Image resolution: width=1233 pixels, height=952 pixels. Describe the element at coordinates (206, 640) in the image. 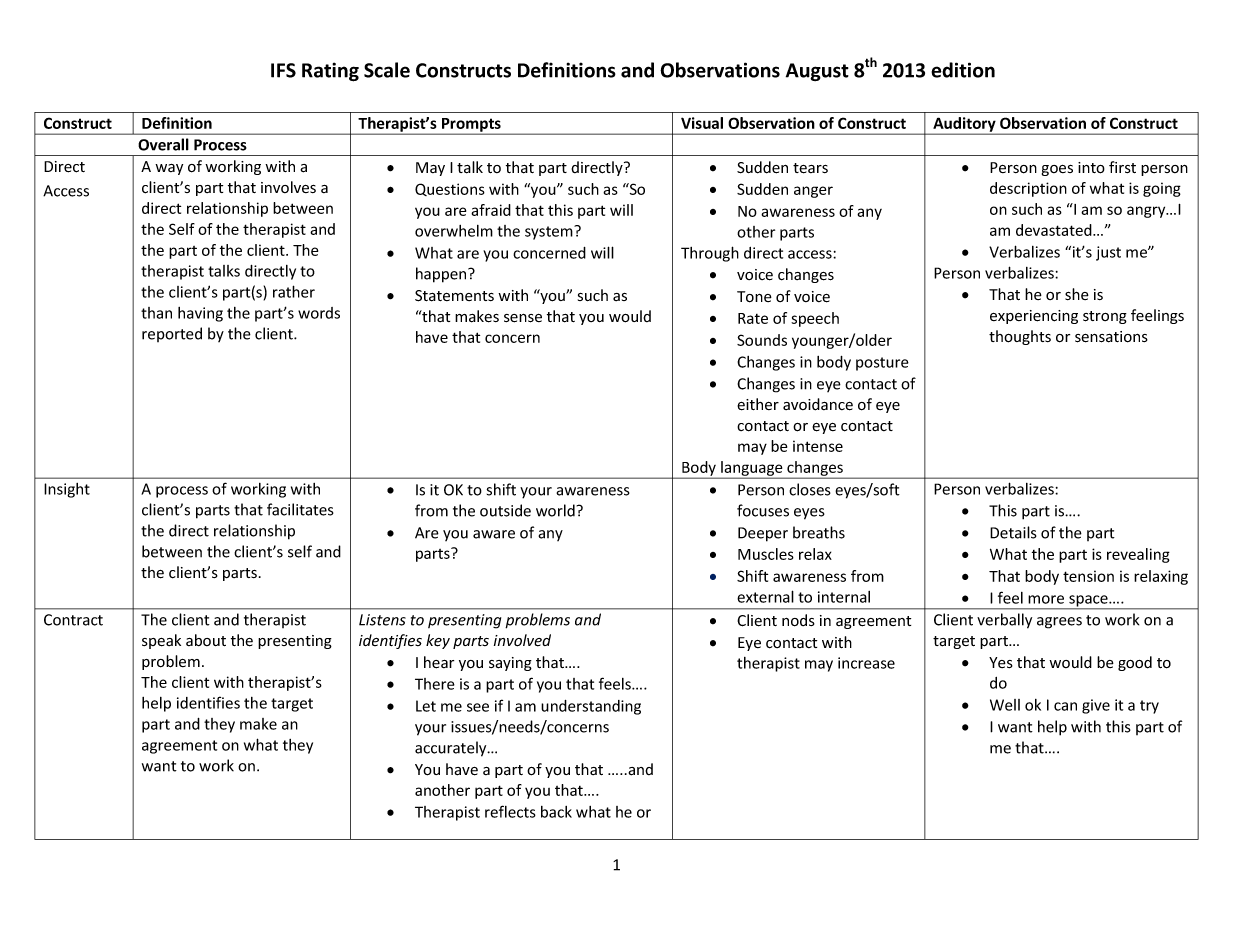

I see `about` at that location.
